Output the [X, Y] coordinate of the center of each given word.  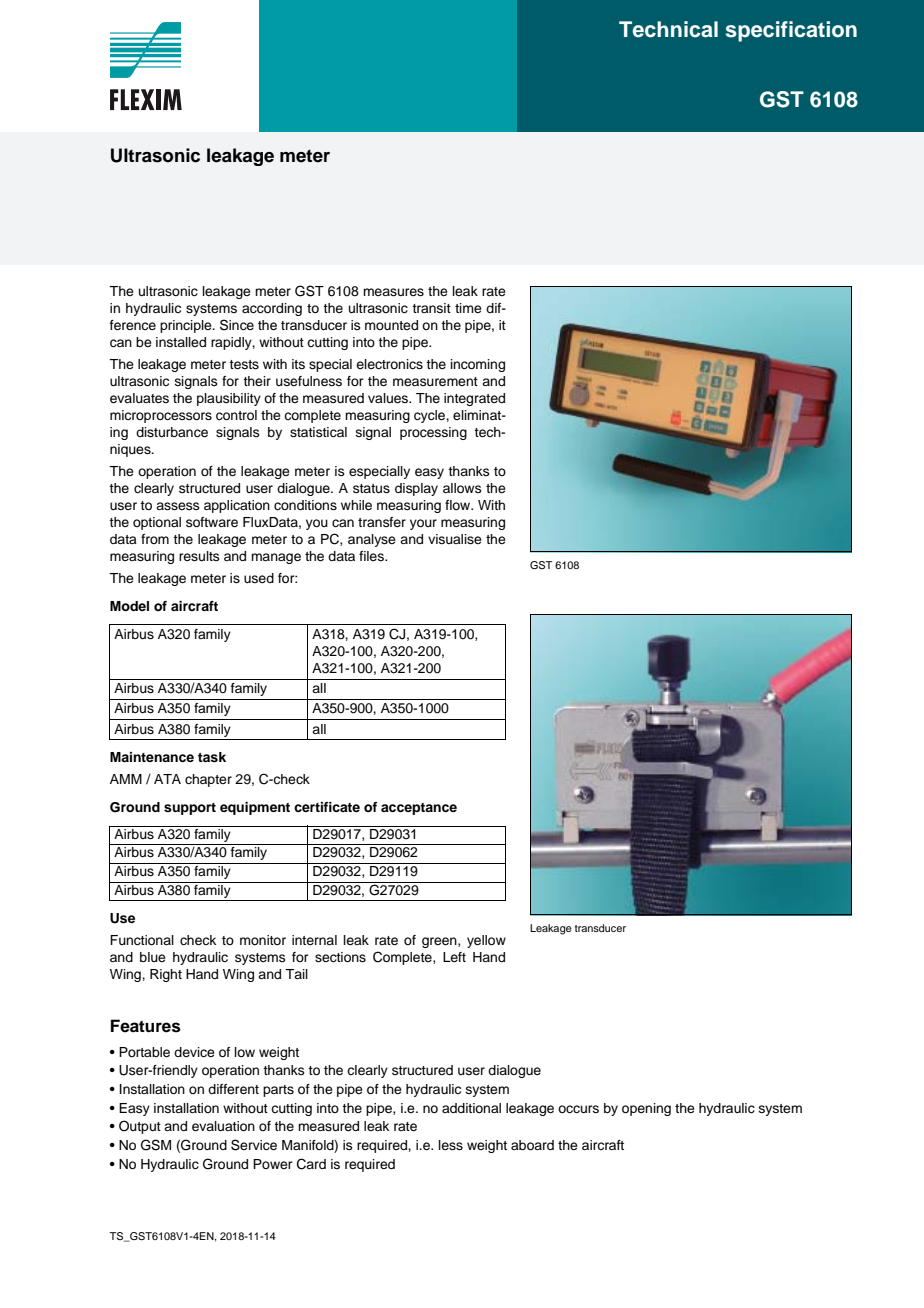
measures [393, 292]
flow [459, 505]
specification [791, 31]
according [272, 309]
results [199, 556]
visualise [455, 539]
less [451, 1145]
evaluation [223, 1126]
